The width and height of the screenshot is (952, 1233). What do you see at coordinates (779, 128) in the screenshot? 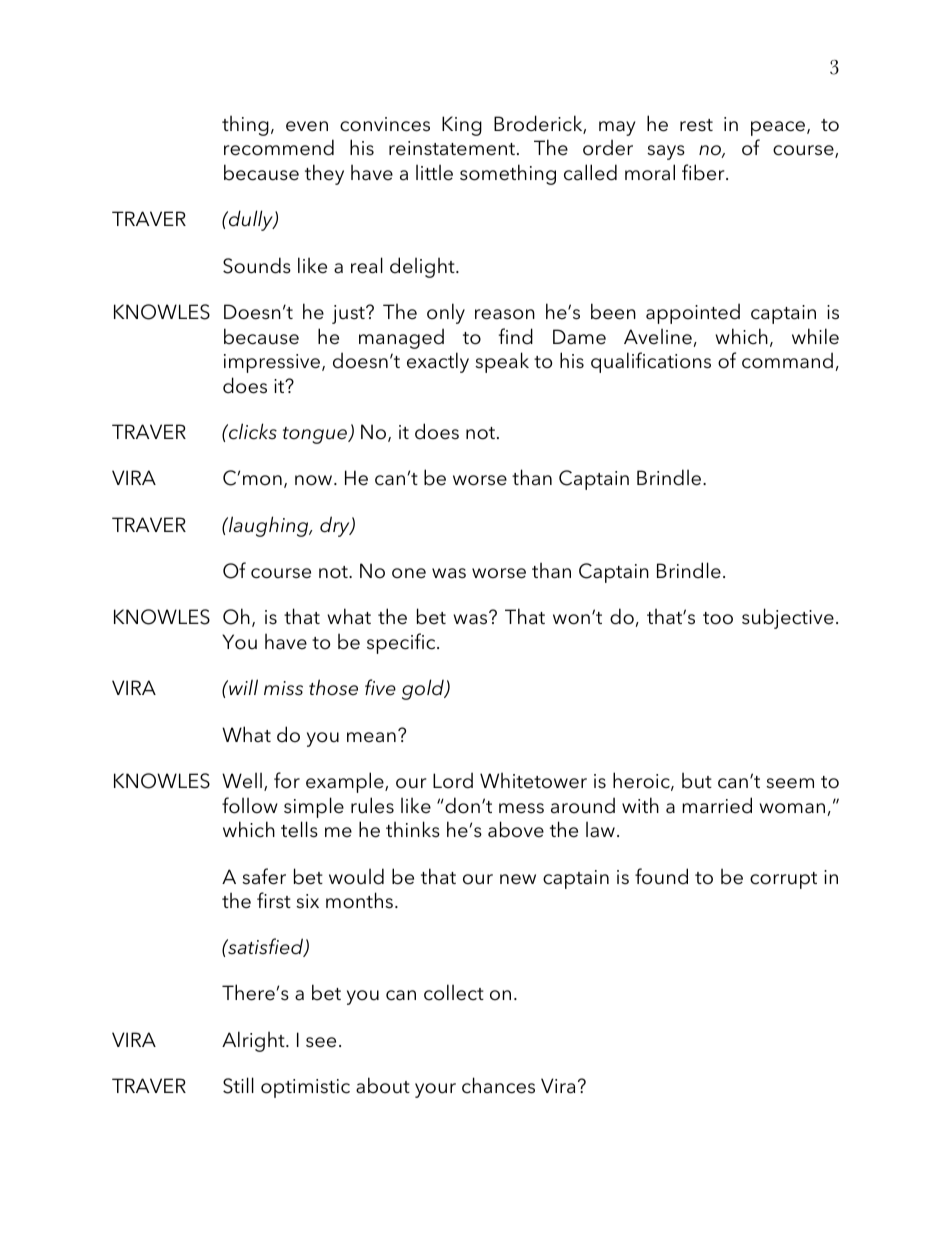
I see `peace` at bounding box center [779, 128].
